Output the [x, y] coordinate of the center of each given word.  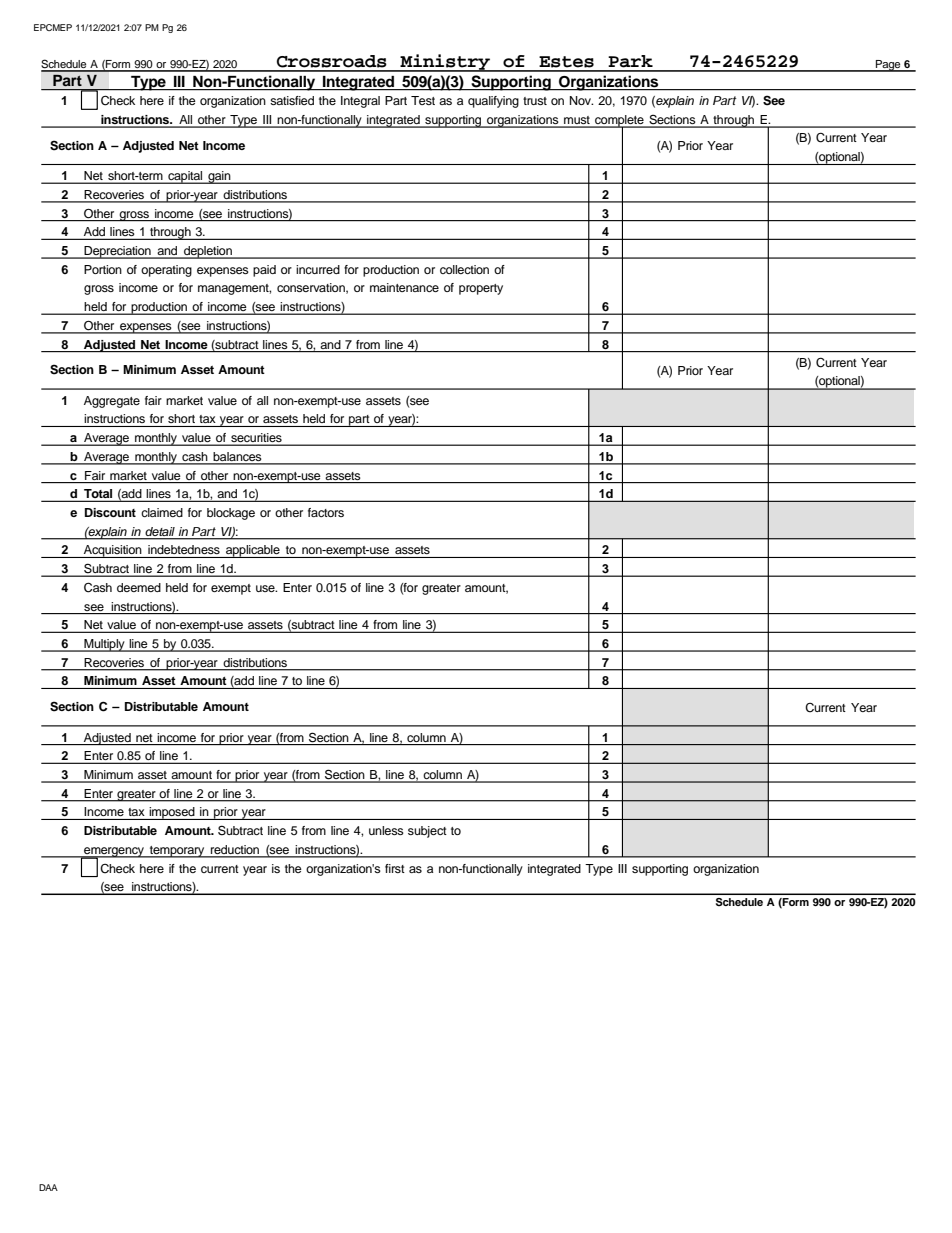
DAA [48, 1187]
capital [185, 177]
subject [427, 832]
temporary [177, 852]
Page [888, 66]
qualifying [493, 102]
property [481, 289]
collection [464, 269]
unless [386, 830]
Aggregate [112, 402]
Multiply [104, 645]
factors [326, 512]
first [395, 868]
